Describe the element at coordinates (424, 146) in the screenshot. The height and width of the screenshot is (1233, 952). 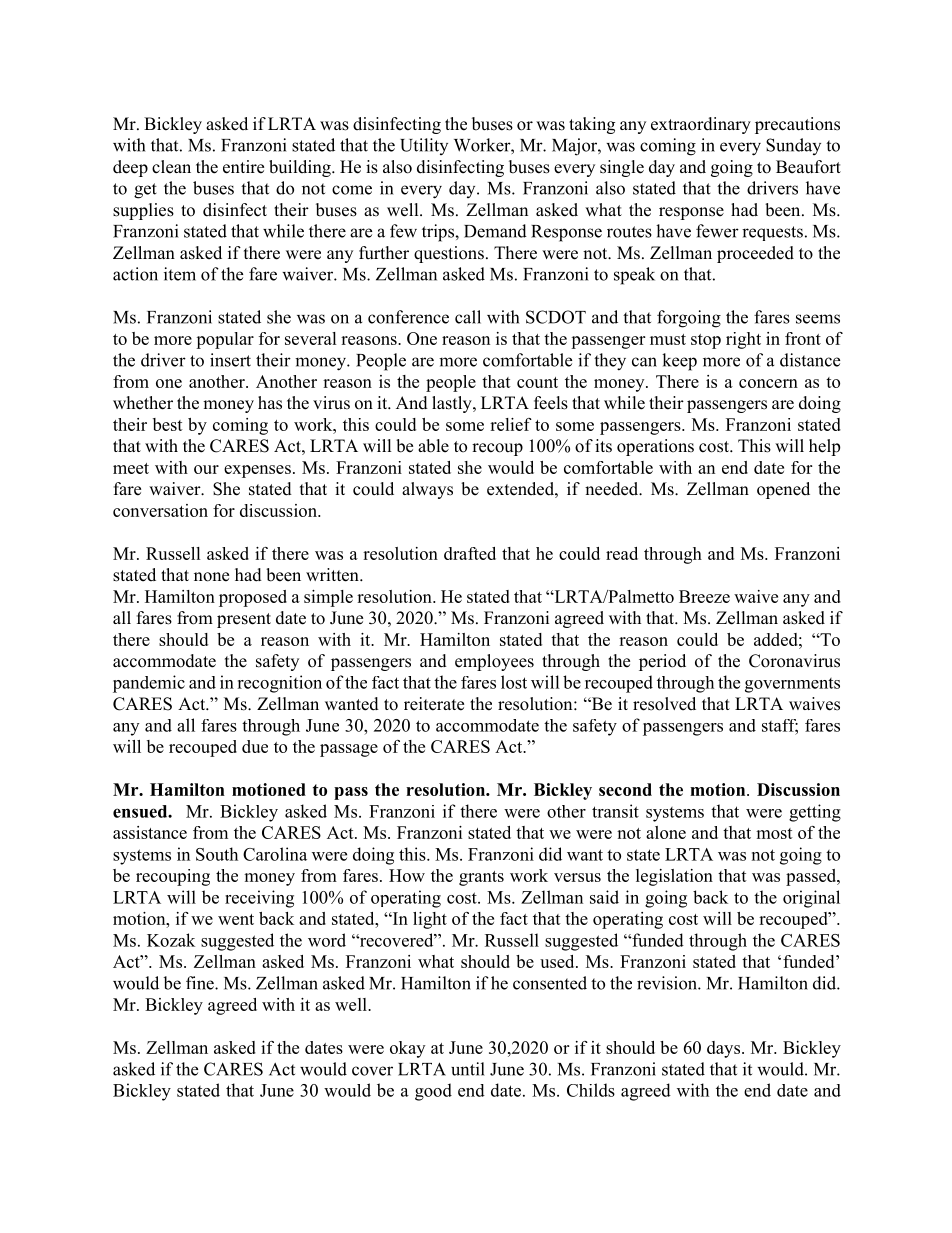
I see `Utility` at that location.
